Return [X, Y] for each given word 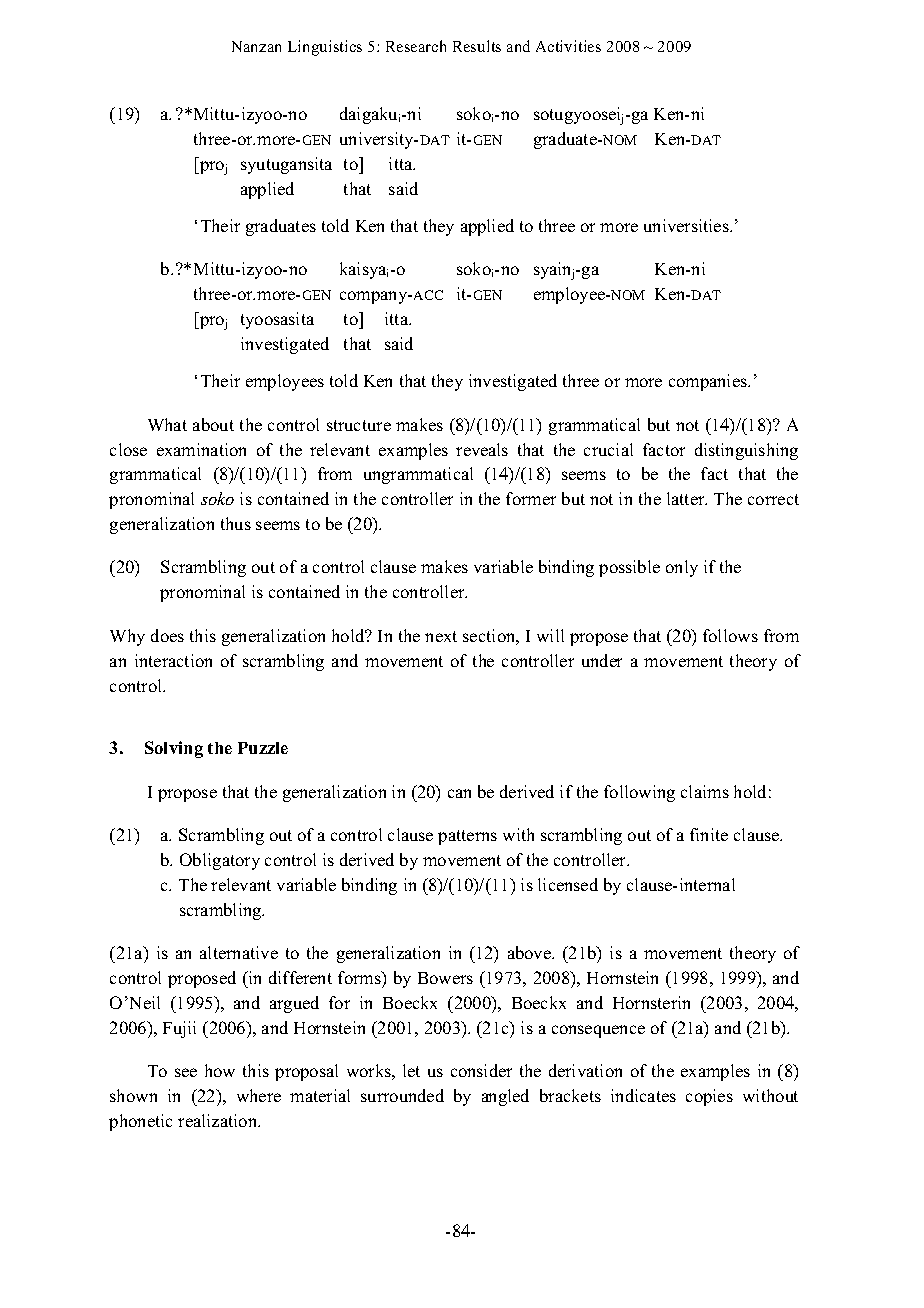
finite [709, 834]
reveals [482, 449]
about [213, 424]
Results [477, 46]
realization [219, 1120]
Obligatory [220, 861]
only [682, 568]
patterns [467, 837]
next [441, 636]
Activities [568, 46]
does [167, 635]
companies [709, 382]
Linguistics [325, 48]
